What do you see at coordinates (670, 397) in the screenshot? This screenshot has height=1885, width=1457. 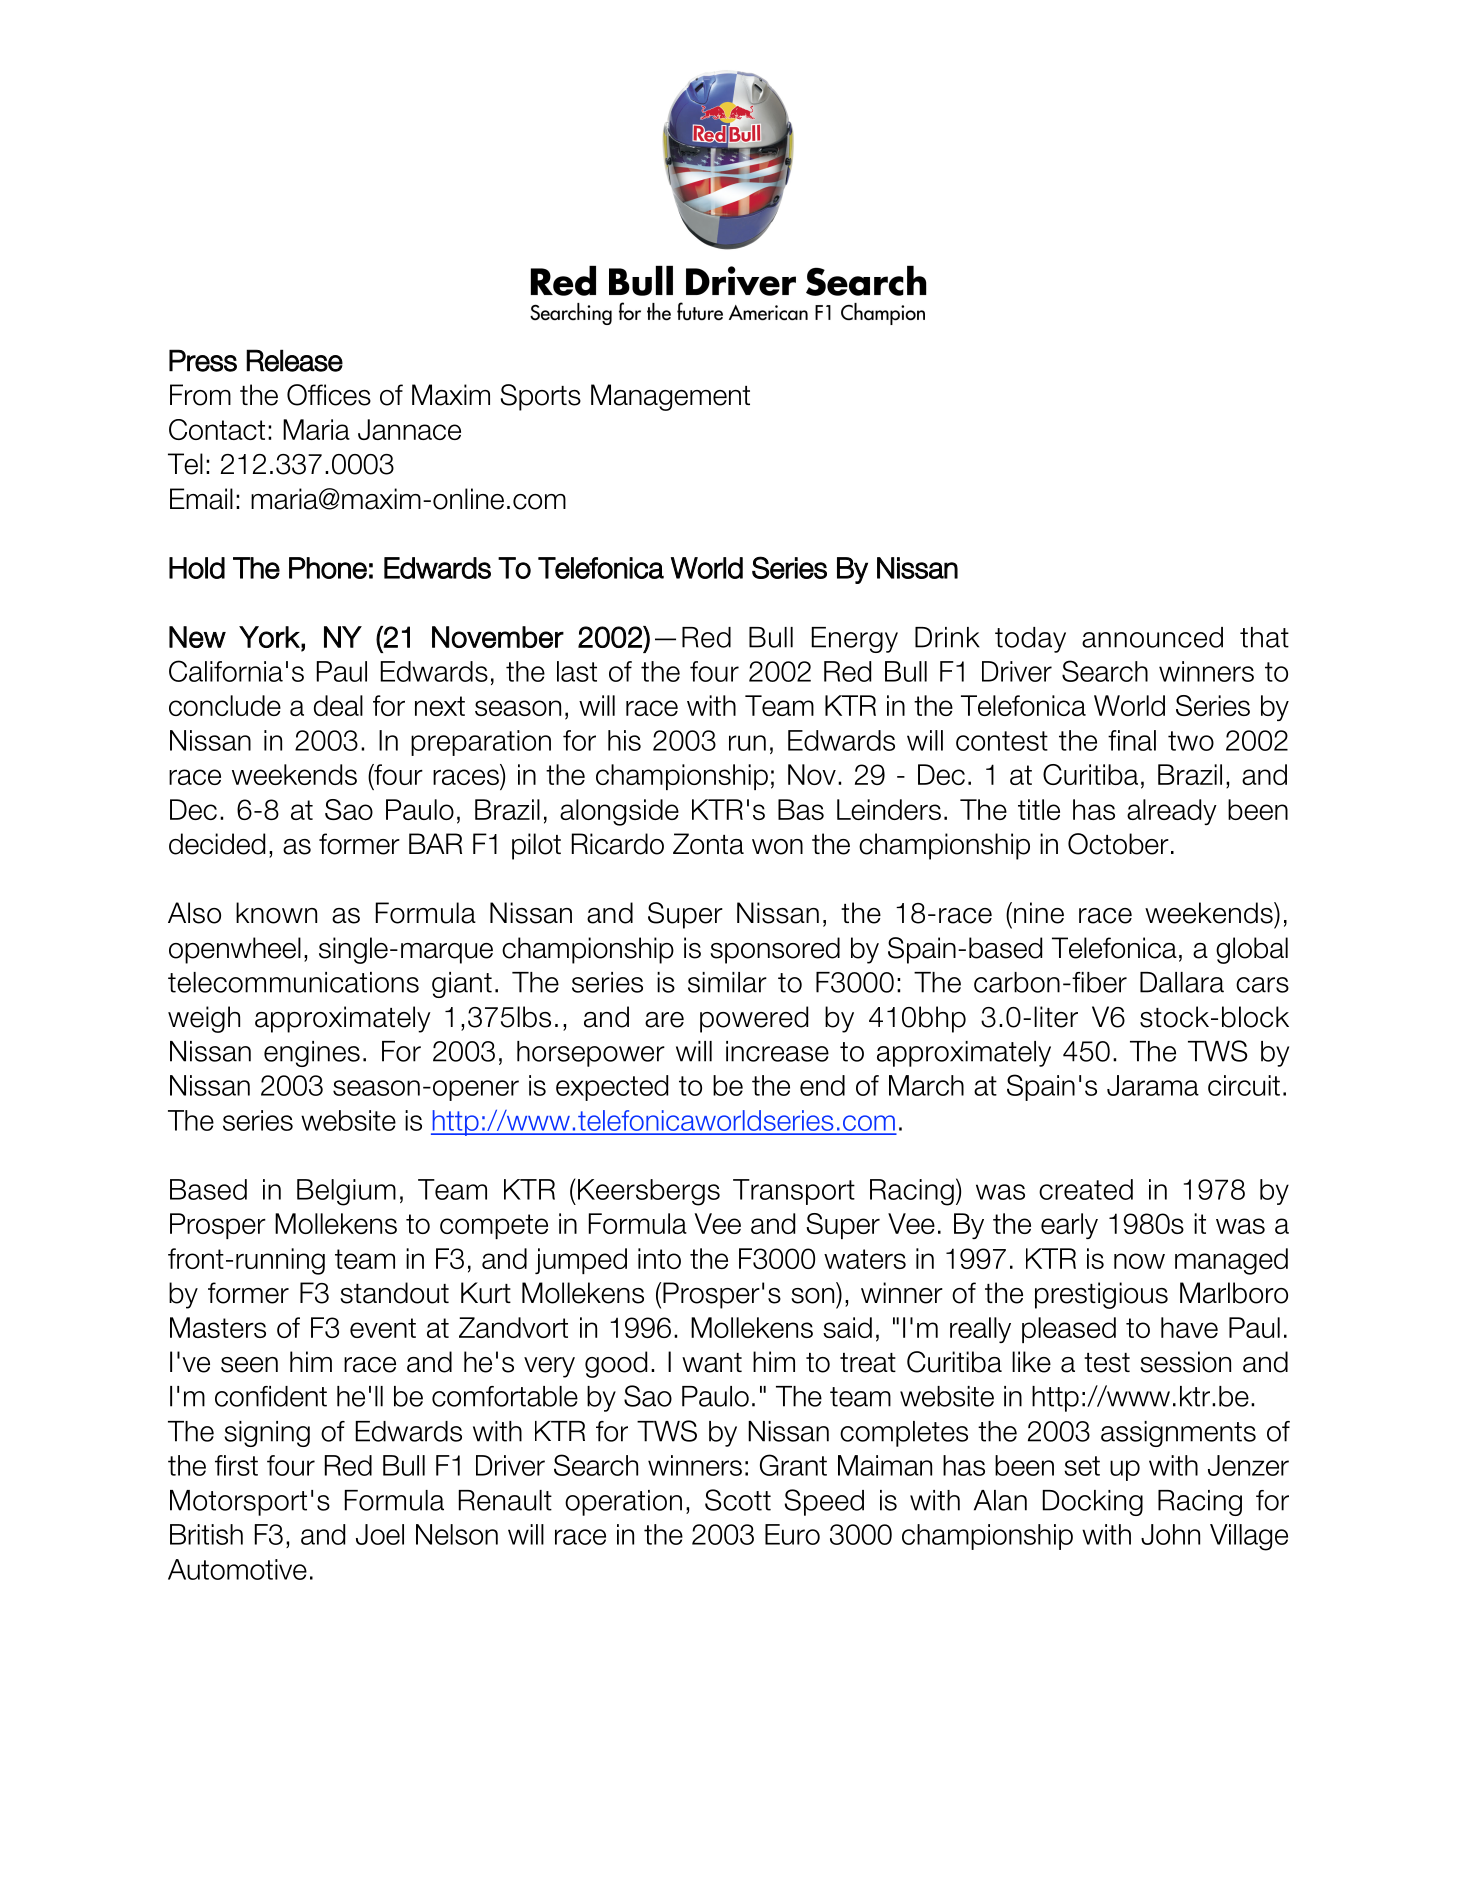 I see `Management` at bounding box center [670, 397].
